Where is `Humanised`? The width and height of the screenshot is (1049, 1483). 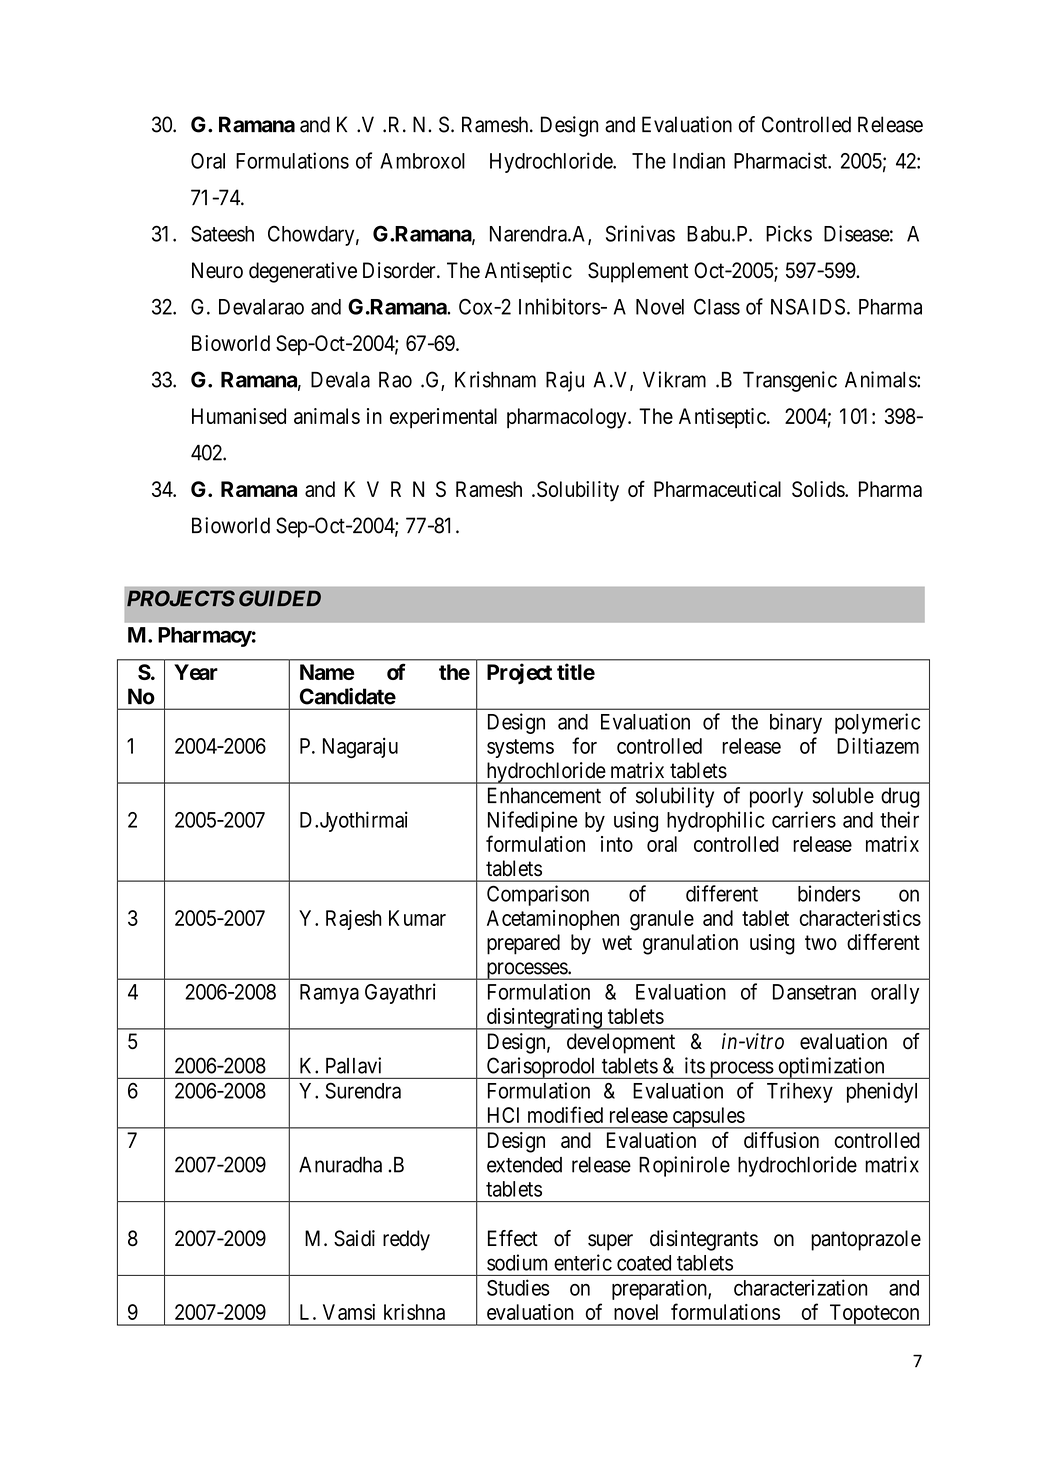
Humanised is located at coordinates (239, 416).
